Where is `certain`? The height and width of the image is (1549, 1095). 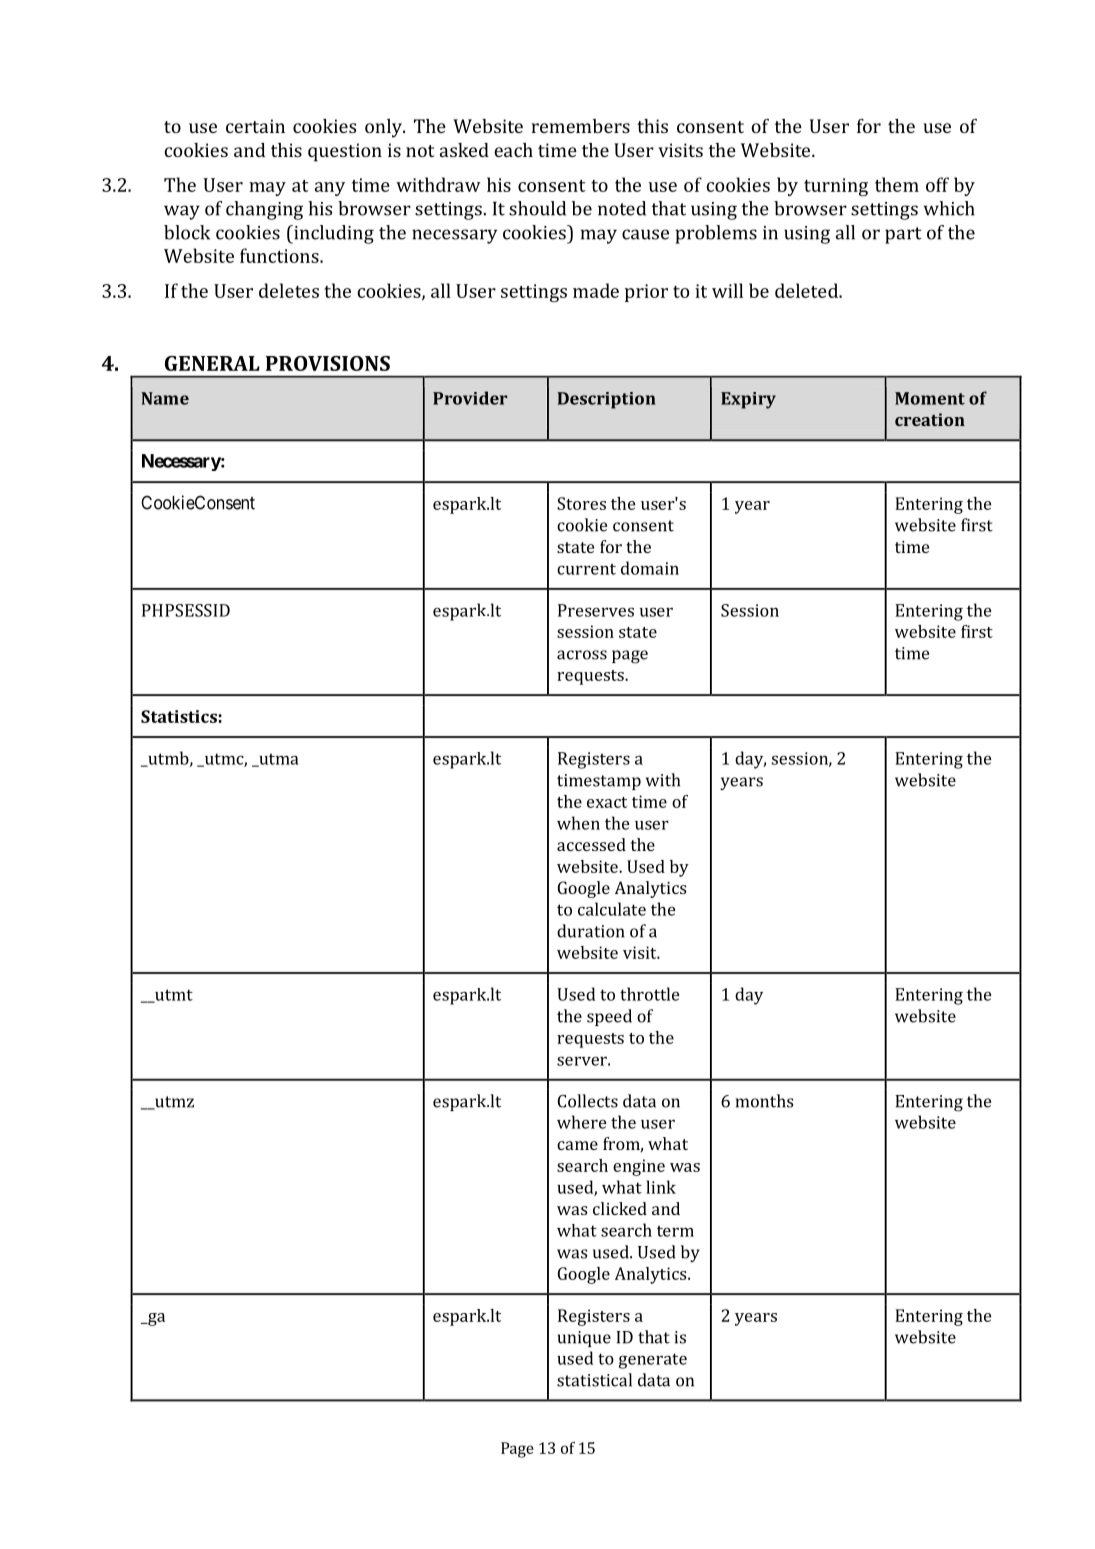
certain is located at coordinates (255, 126).
